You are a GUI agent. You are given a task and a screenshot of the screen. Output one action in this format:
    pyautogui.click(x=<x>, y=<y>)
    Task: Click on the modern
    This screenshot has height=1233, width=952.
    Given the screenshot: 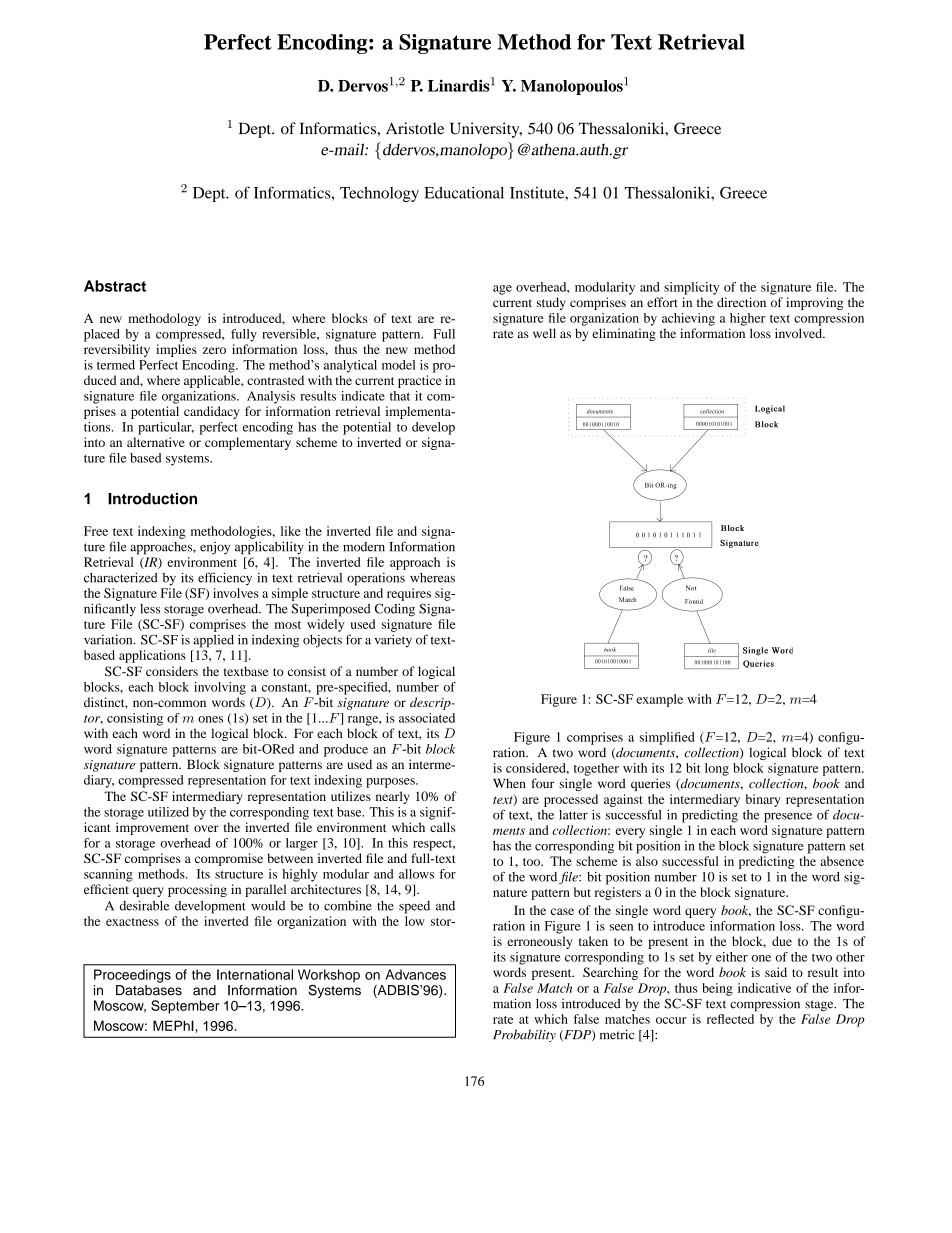 What is the action you would take?
    pyautogui.click(x=364, y=547)
